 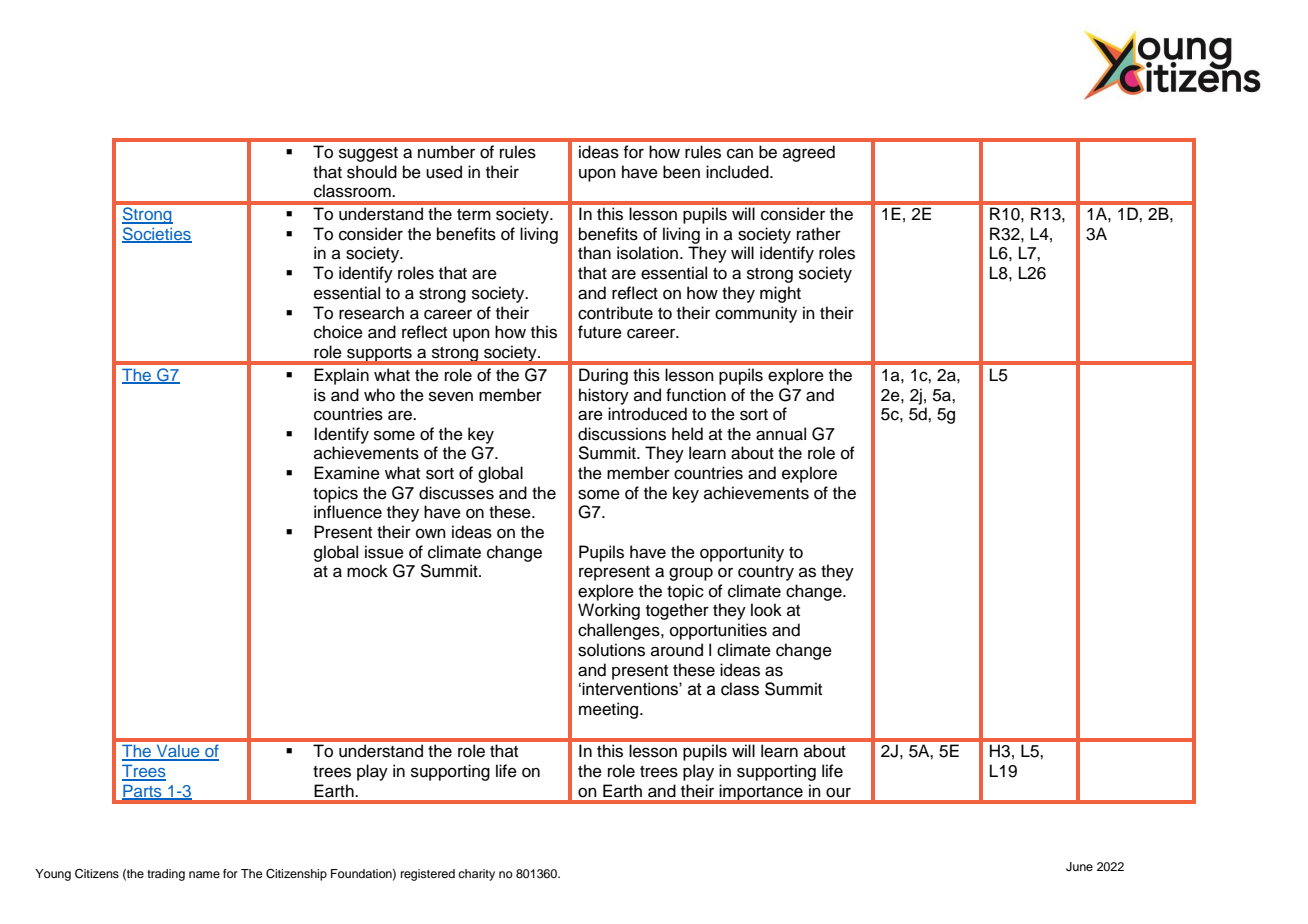 I want to click on look, so click(x=766, y=610).
